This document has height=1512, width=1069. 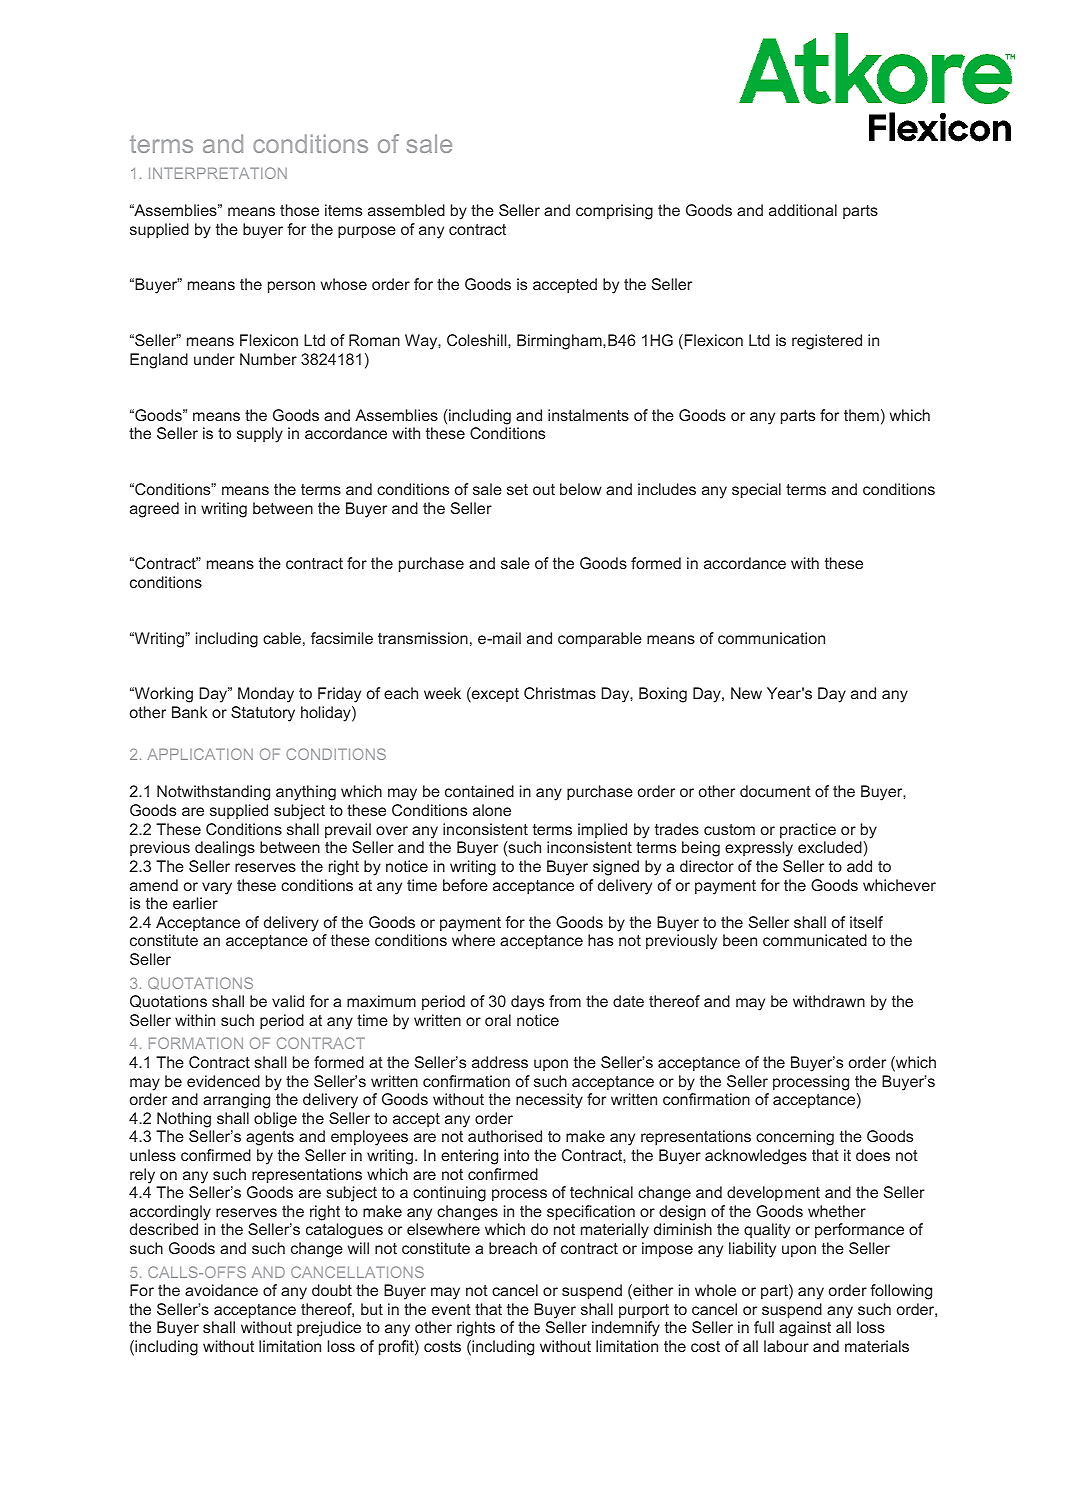 What do you see at coordinates (221, 1290) in the document?
I see `avoidance` at bounding box center [221, 1290].
